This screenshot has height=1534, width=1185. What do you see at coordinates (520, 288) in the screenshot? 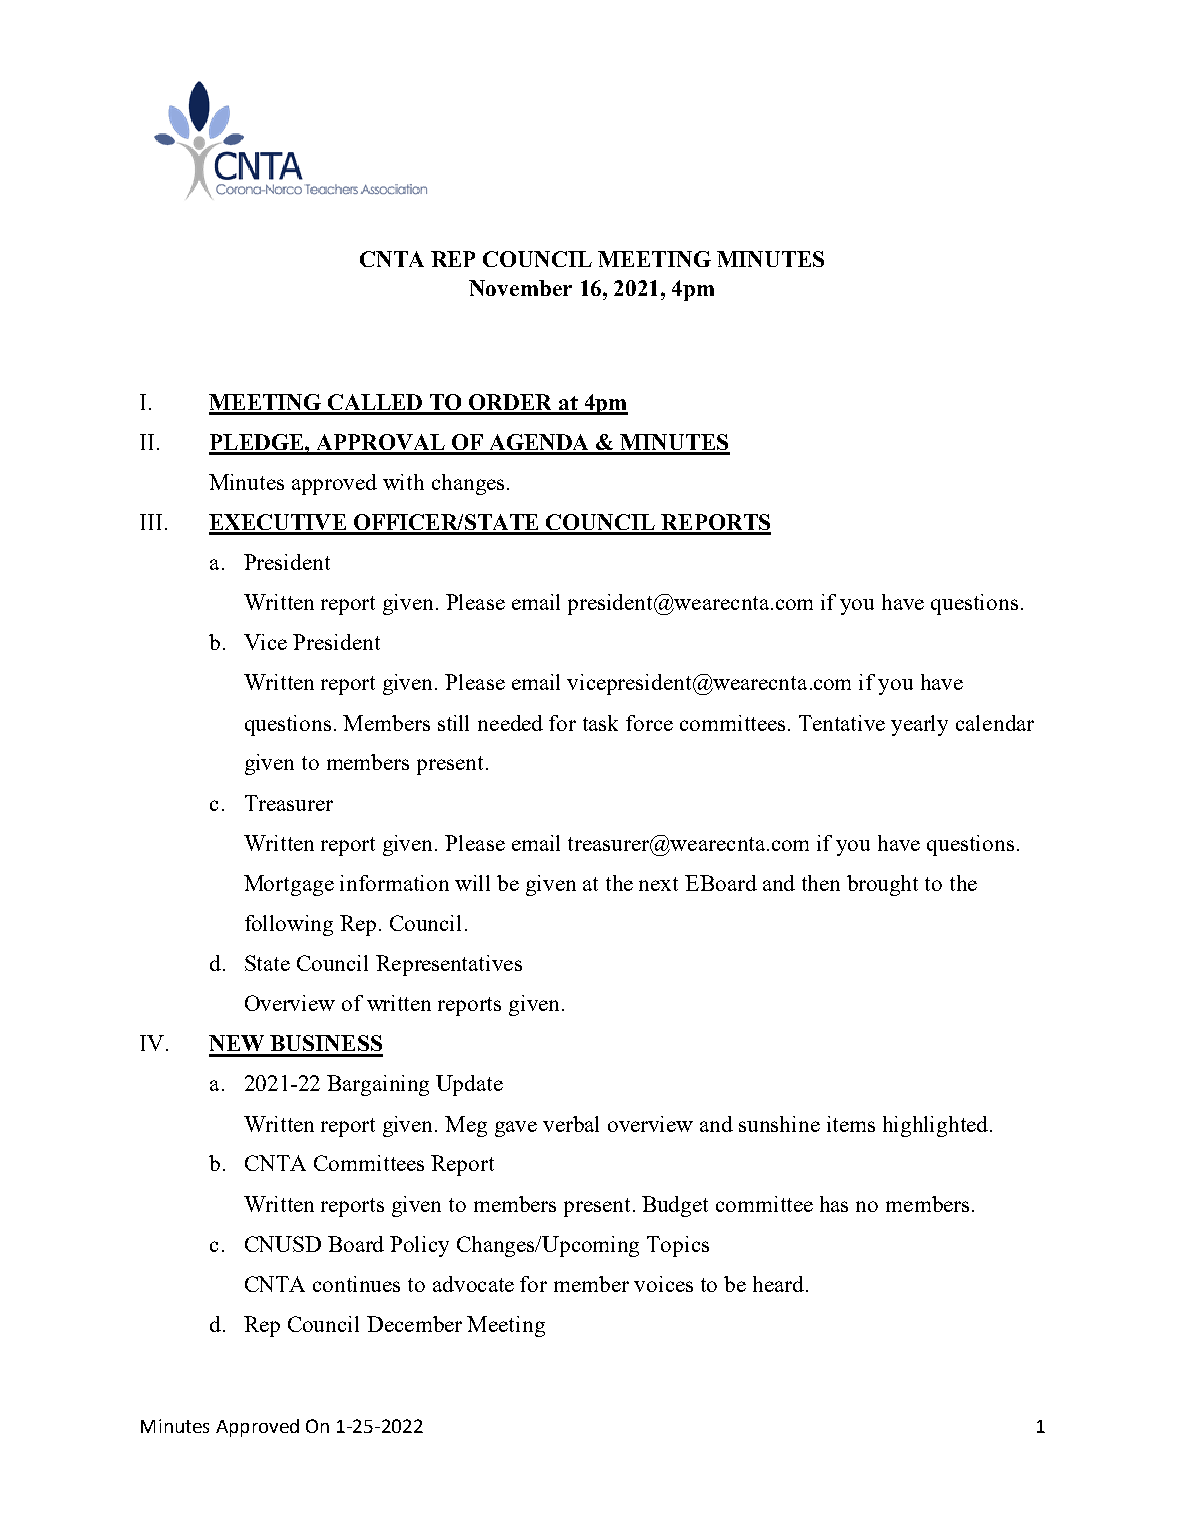
I see `November` at bounding box center [520, 288].
